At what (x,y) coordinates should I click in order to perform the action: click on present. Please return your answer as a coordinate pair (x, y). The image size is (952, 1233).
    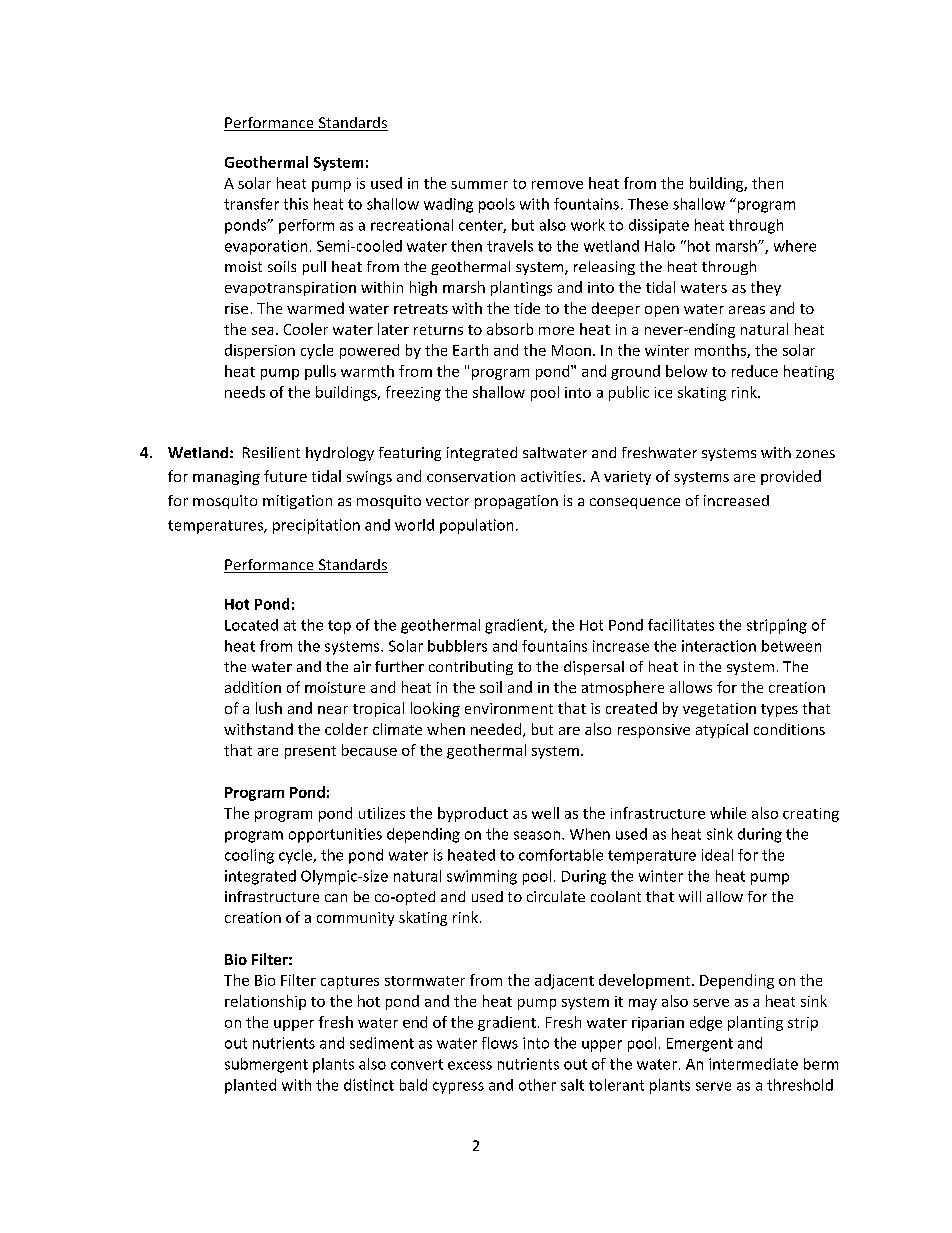
    Looking at the image, I should click on (310, 752).
